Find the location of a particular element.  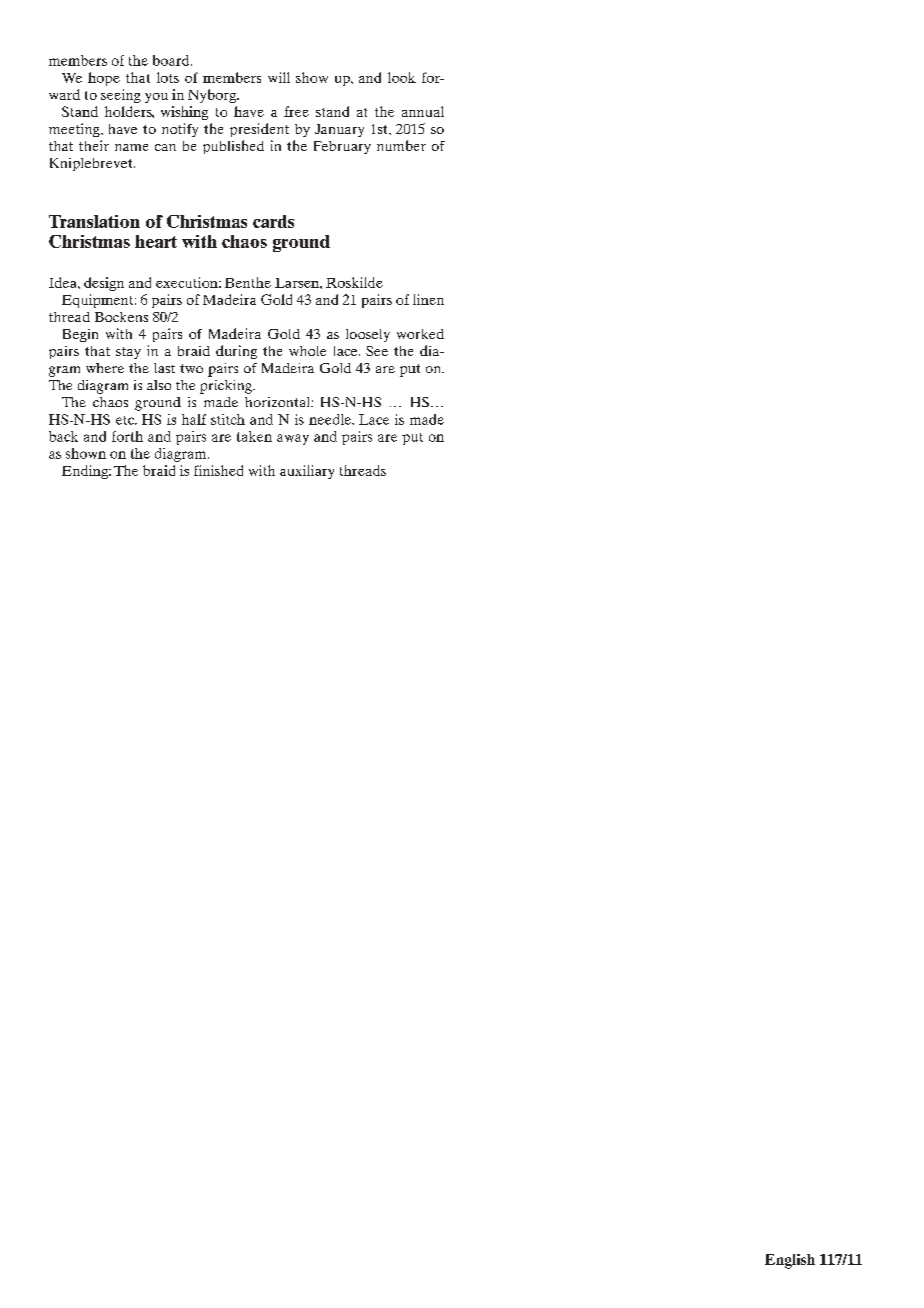

annual is located at coordinates (423, 111).
